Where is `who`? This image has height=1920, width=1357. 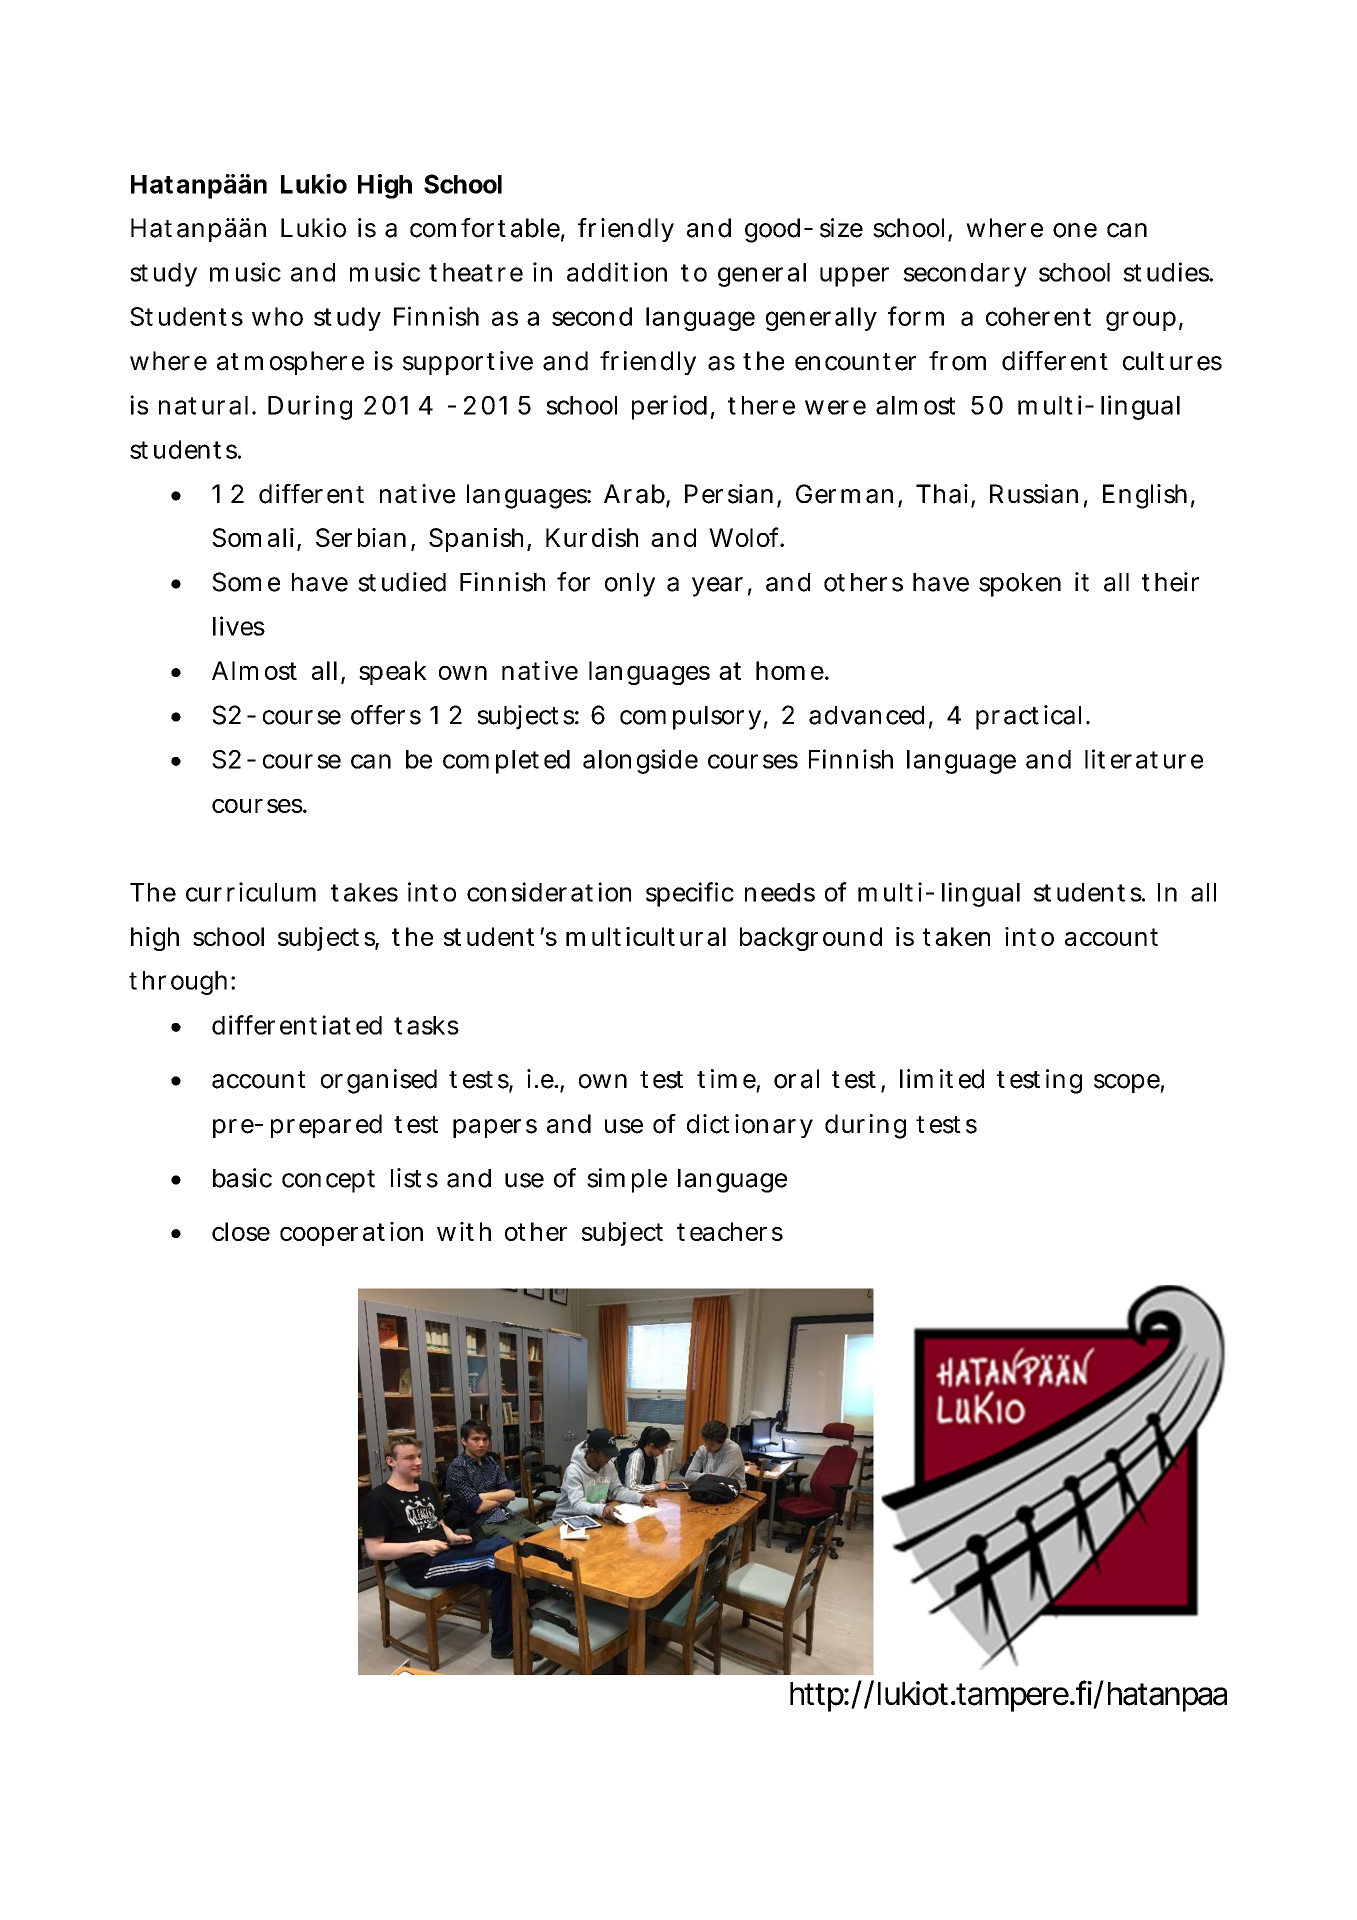
who is located at coordinates (277, 316).
